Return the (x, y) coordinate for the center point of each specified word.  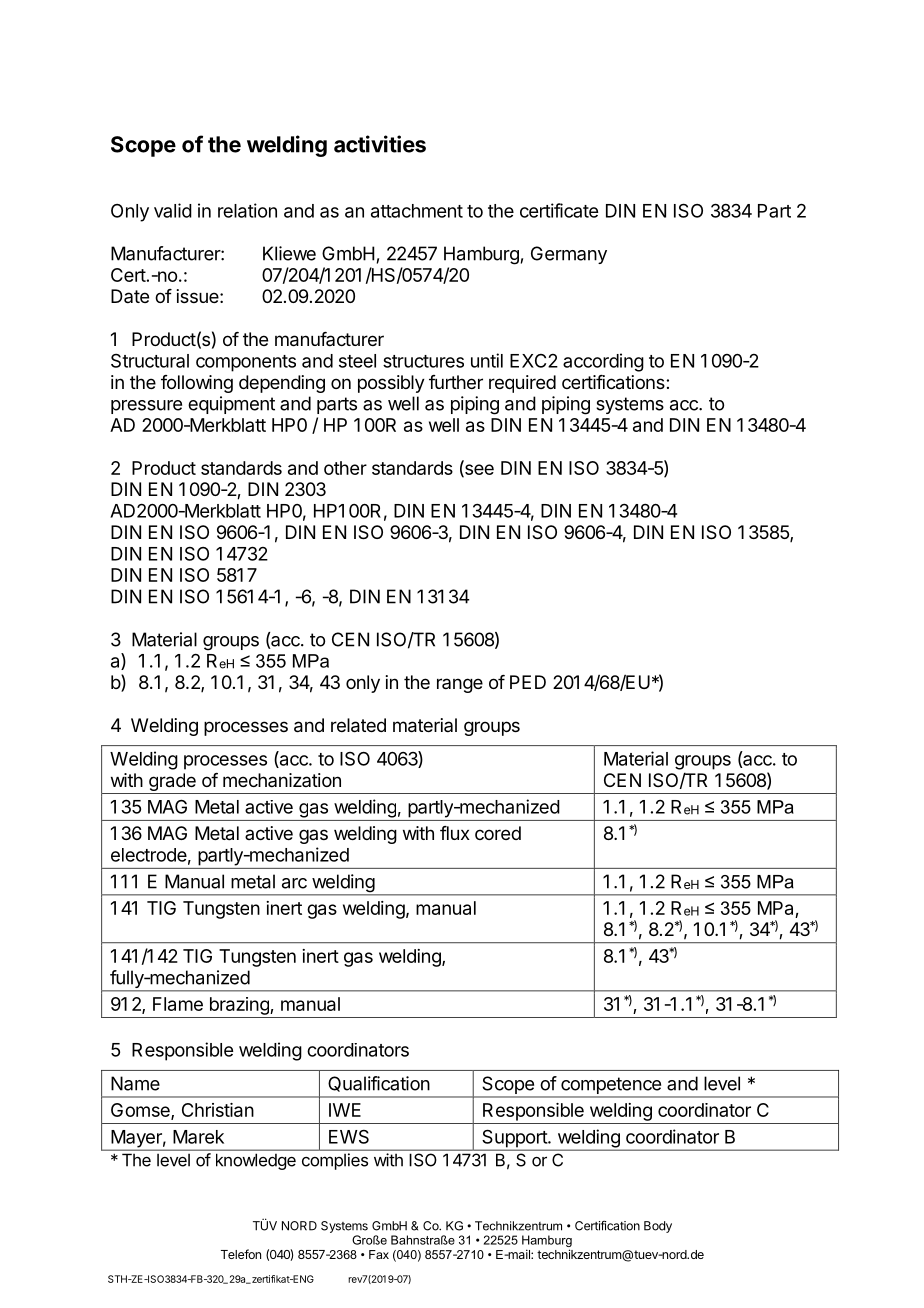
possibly (391, 384)
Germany (569, 255)
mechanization (282, 780)
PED (528, 682)
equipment (231, 405)
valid (173, 210)
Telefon (241, 1254)
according (603, 362)
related (358, 725)
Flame (178, 1004)
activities (380, 144)
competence (611, 1087)
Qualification (379, 1084)
